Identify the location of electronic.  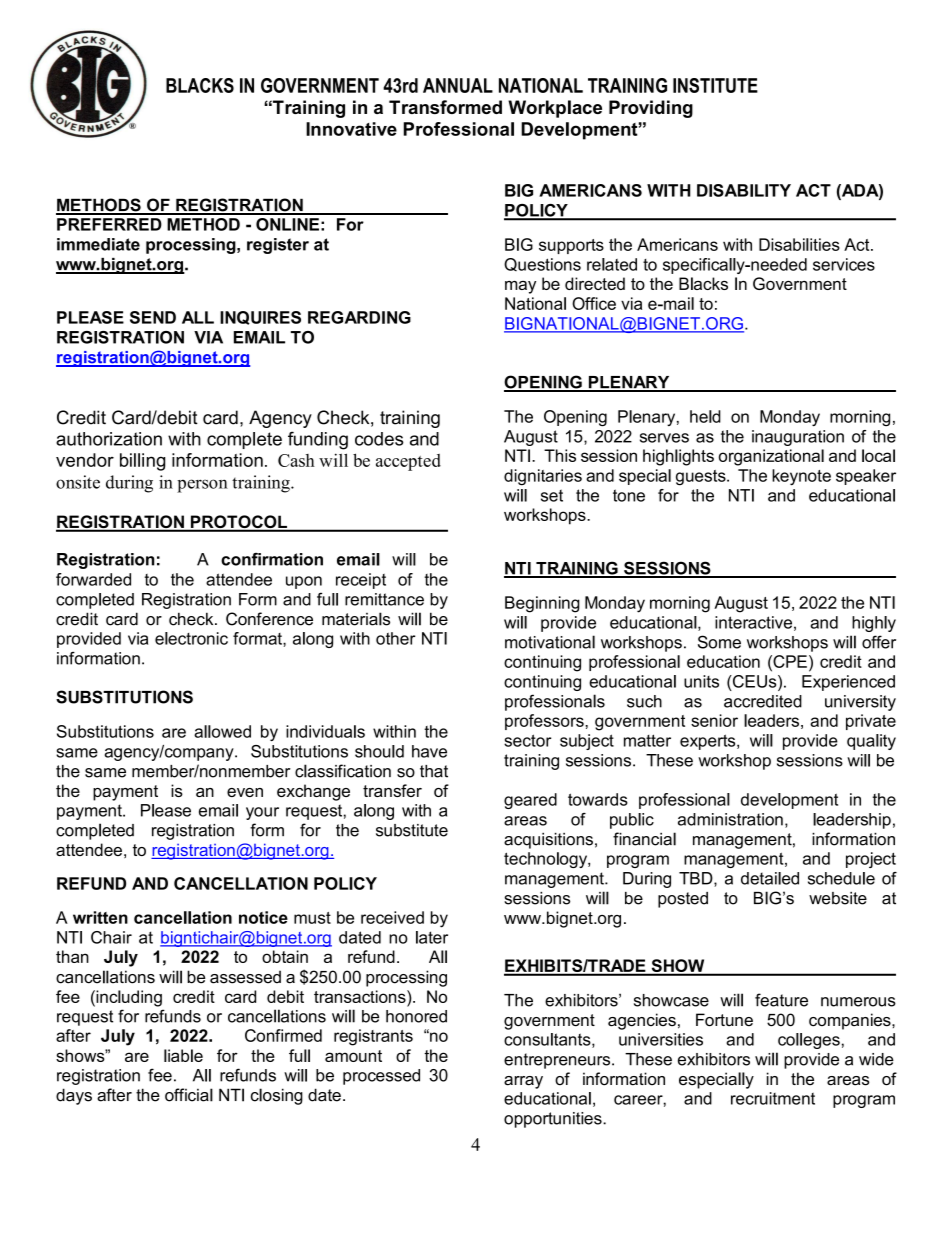
(191, 638).
